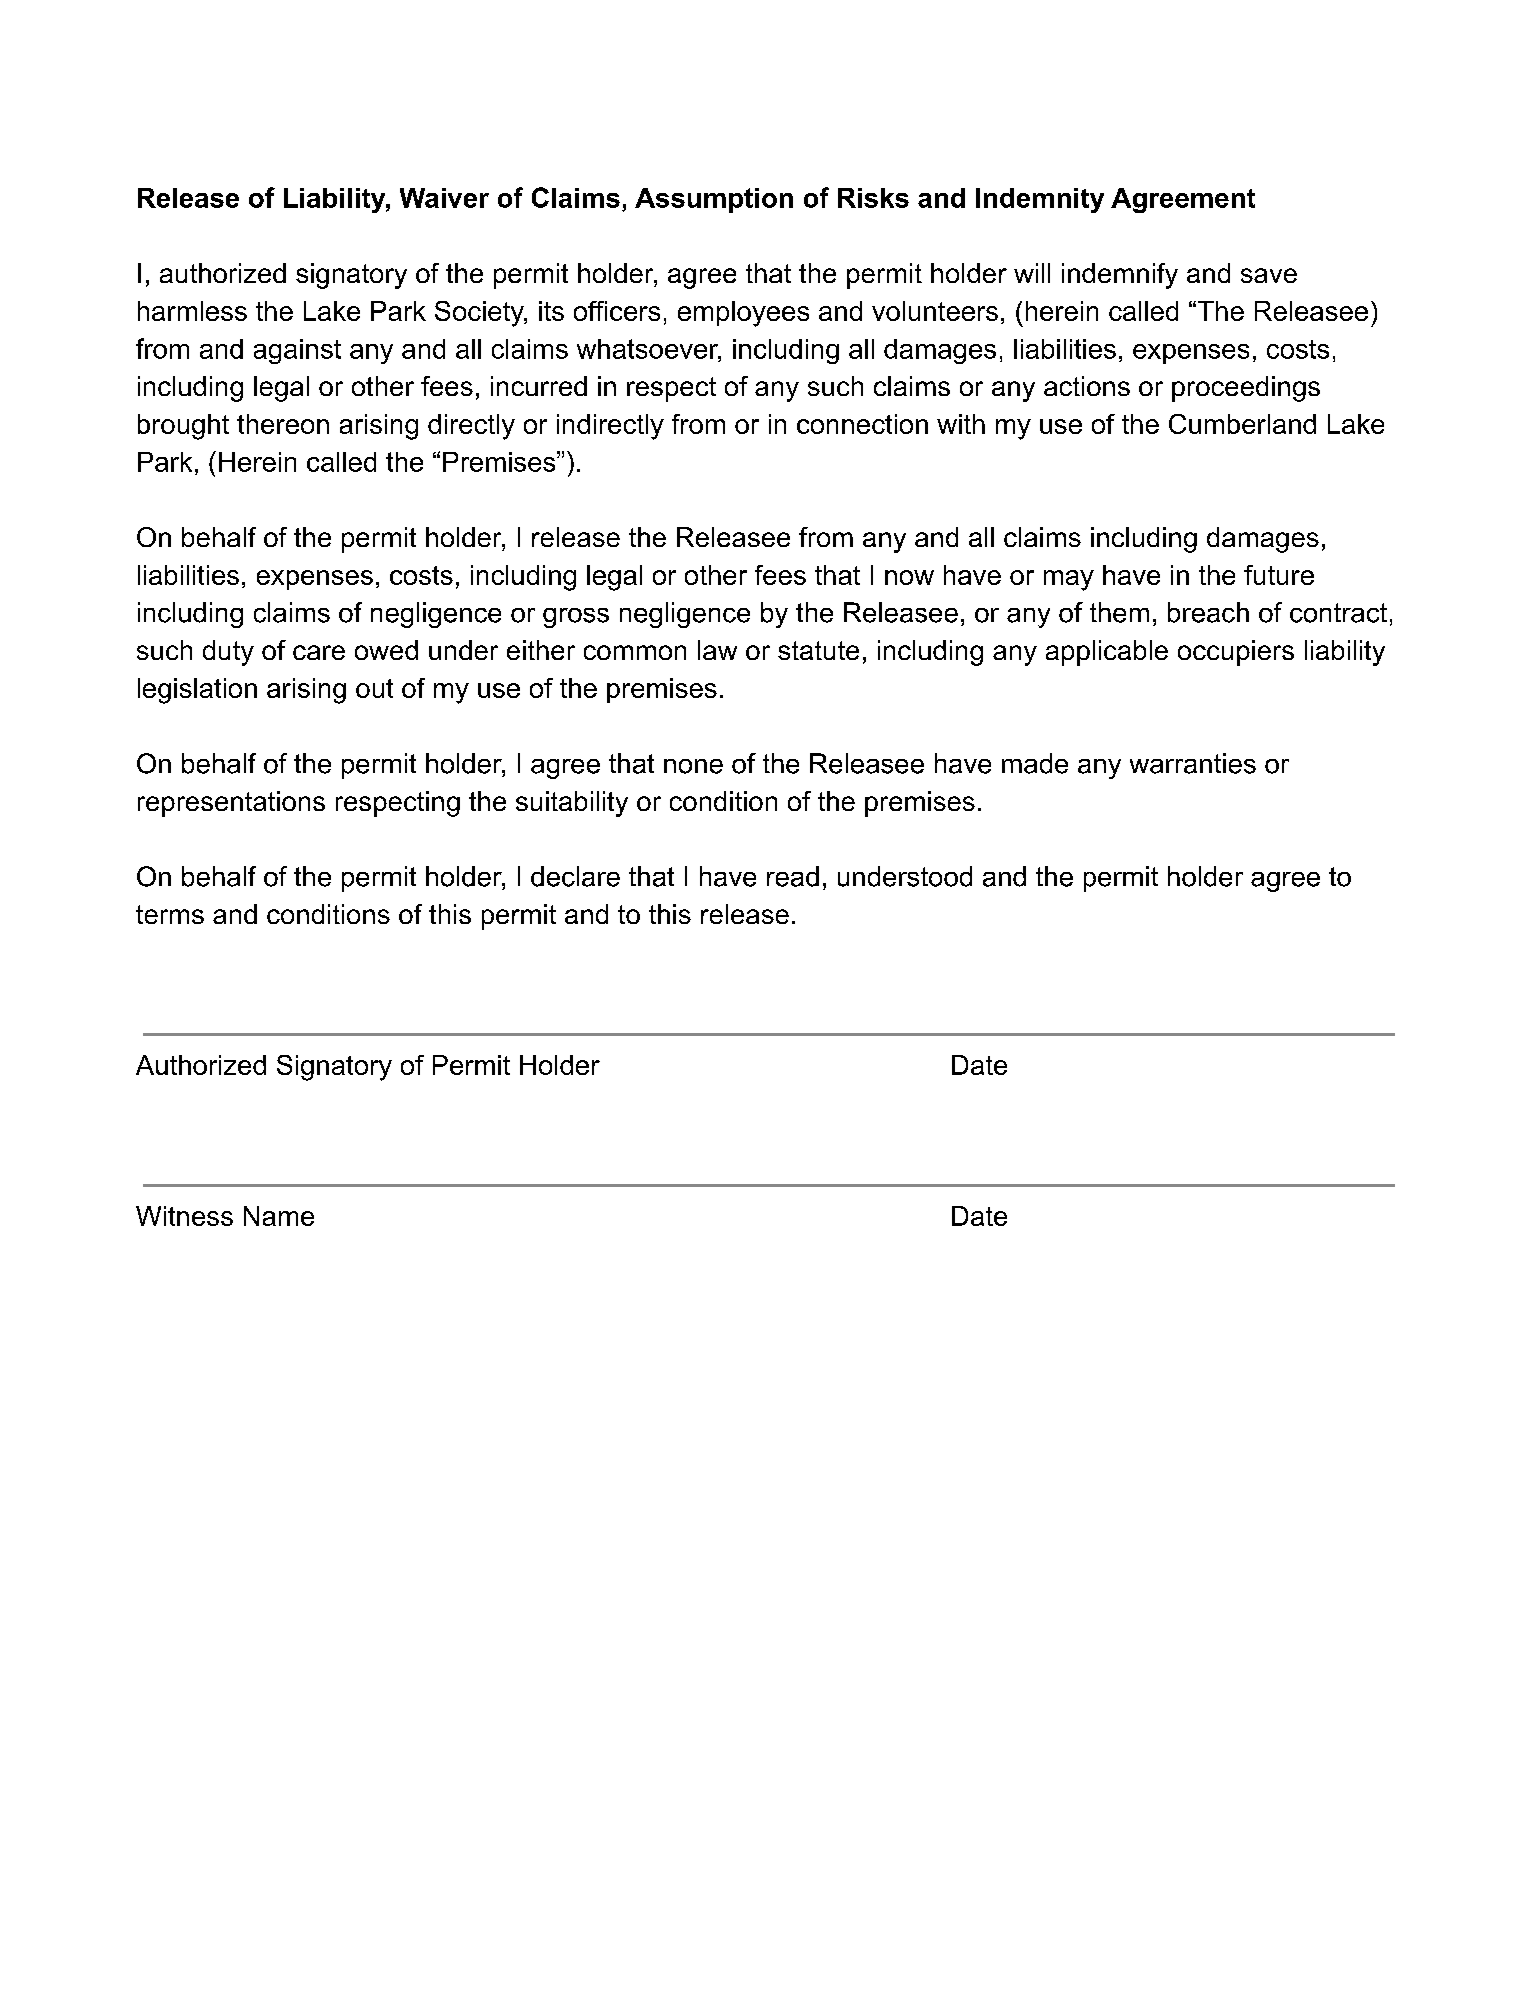  What do you see at coordinates (170, 914) in the screenshot?
I see `terms` at bounding box center [170, 914].
